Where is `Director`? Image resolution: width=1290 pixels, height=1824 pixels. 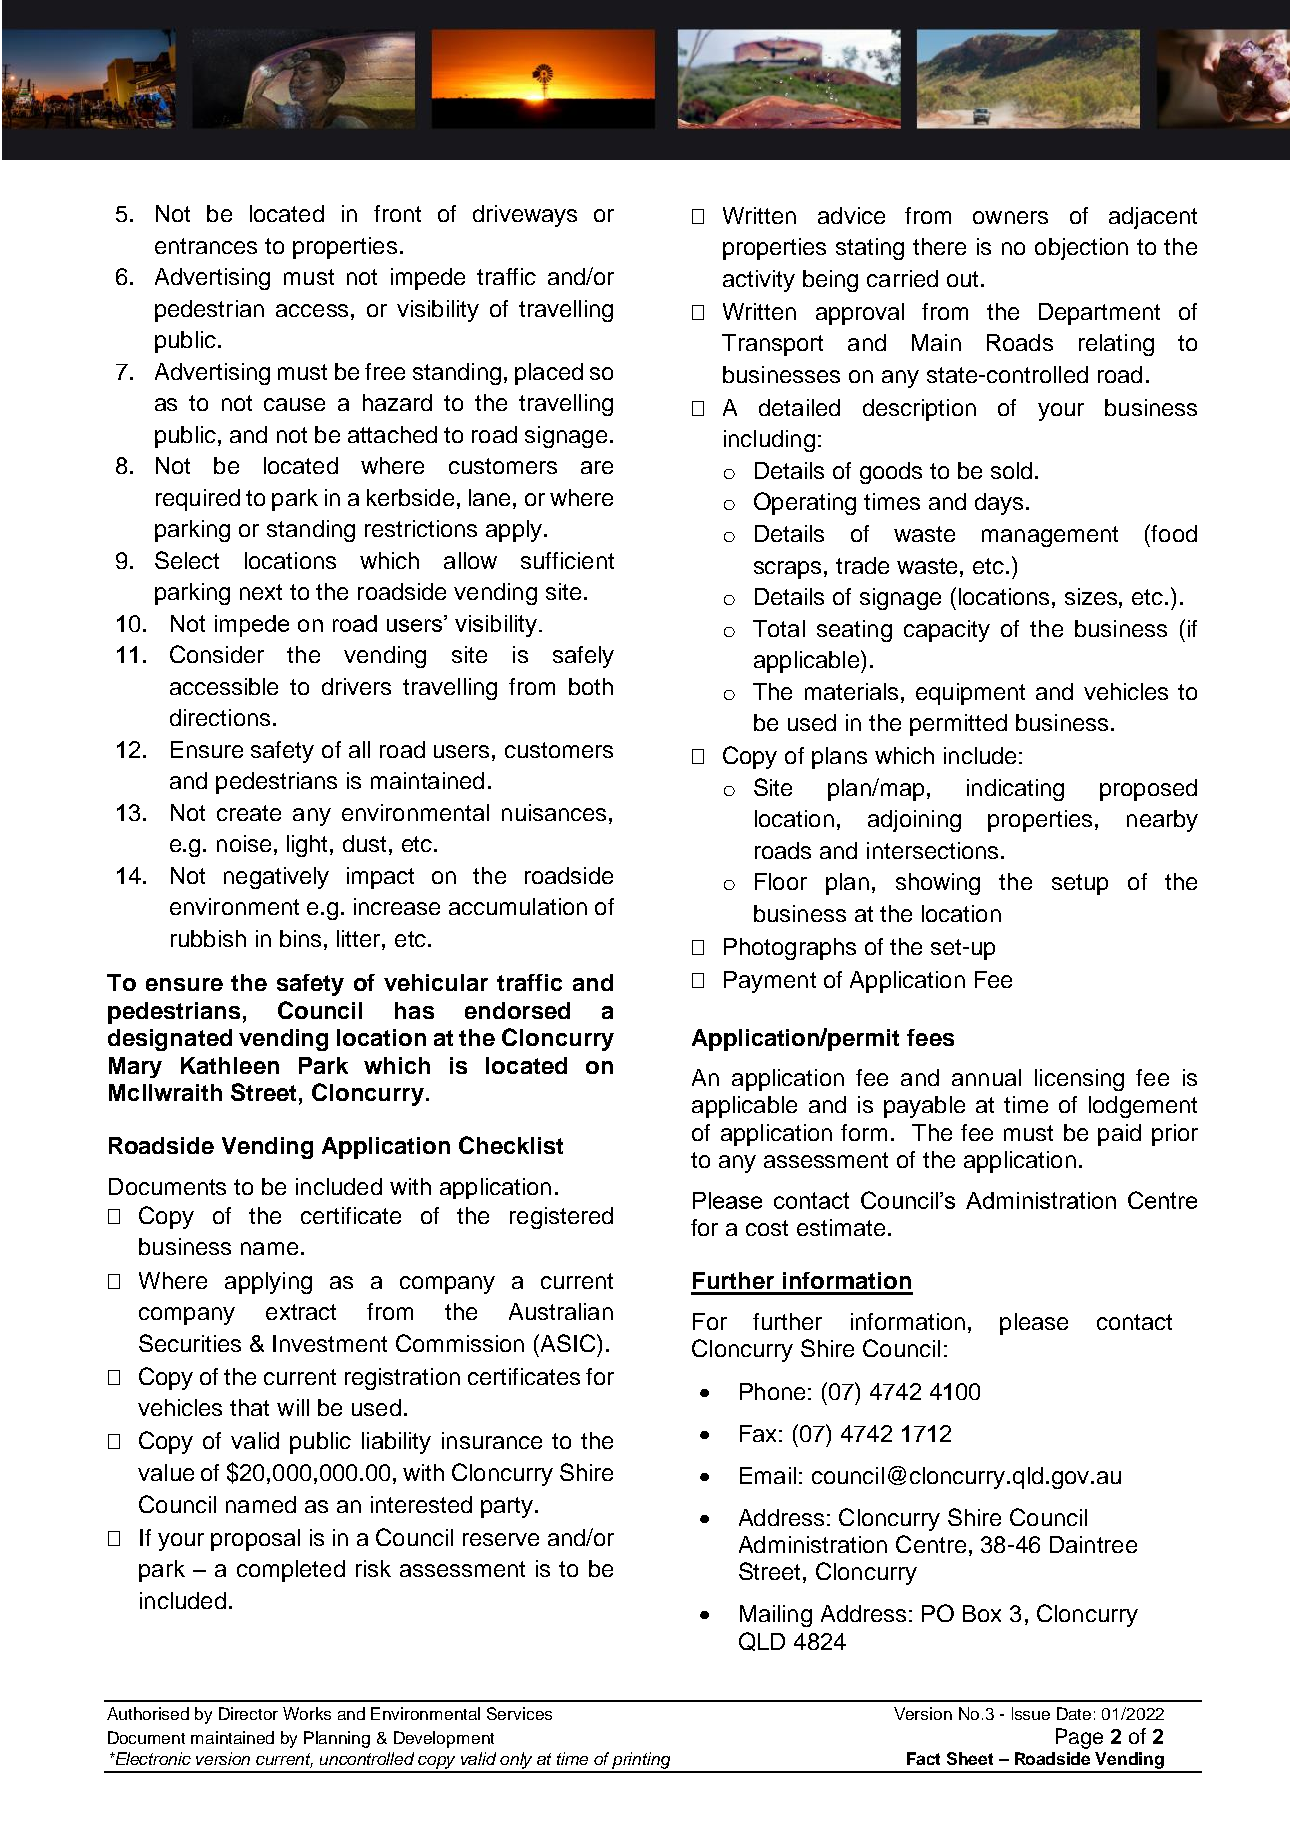 Director is located at coordinates (248, 1713).
